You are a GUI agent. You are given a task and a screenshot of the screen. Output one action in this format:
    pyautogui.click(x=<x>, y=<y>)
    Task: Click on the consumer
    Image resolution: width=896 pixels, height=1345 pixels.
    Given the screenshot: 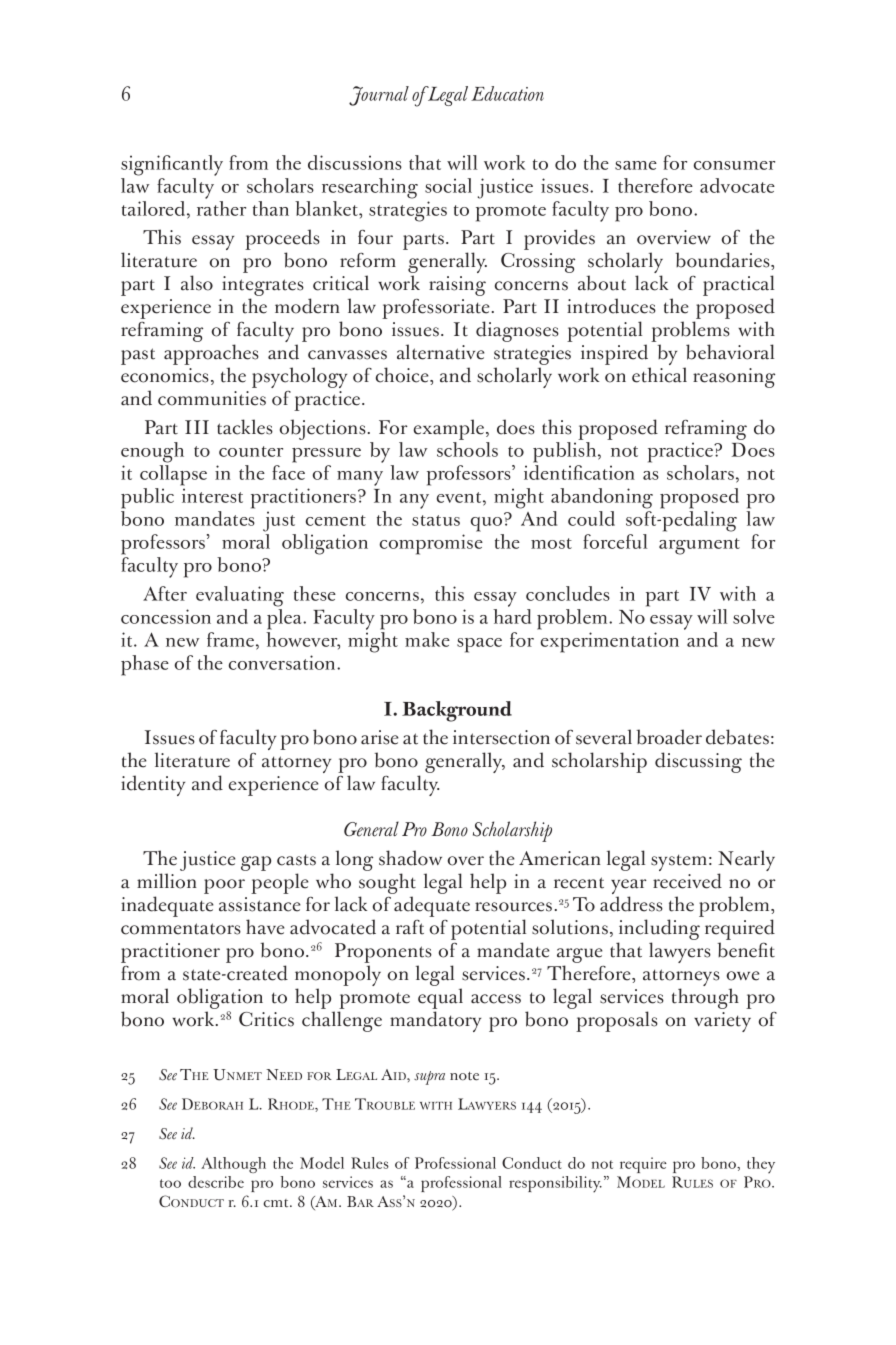 What is the action you would take?
    pyautogui.click(x=734, y=165)
